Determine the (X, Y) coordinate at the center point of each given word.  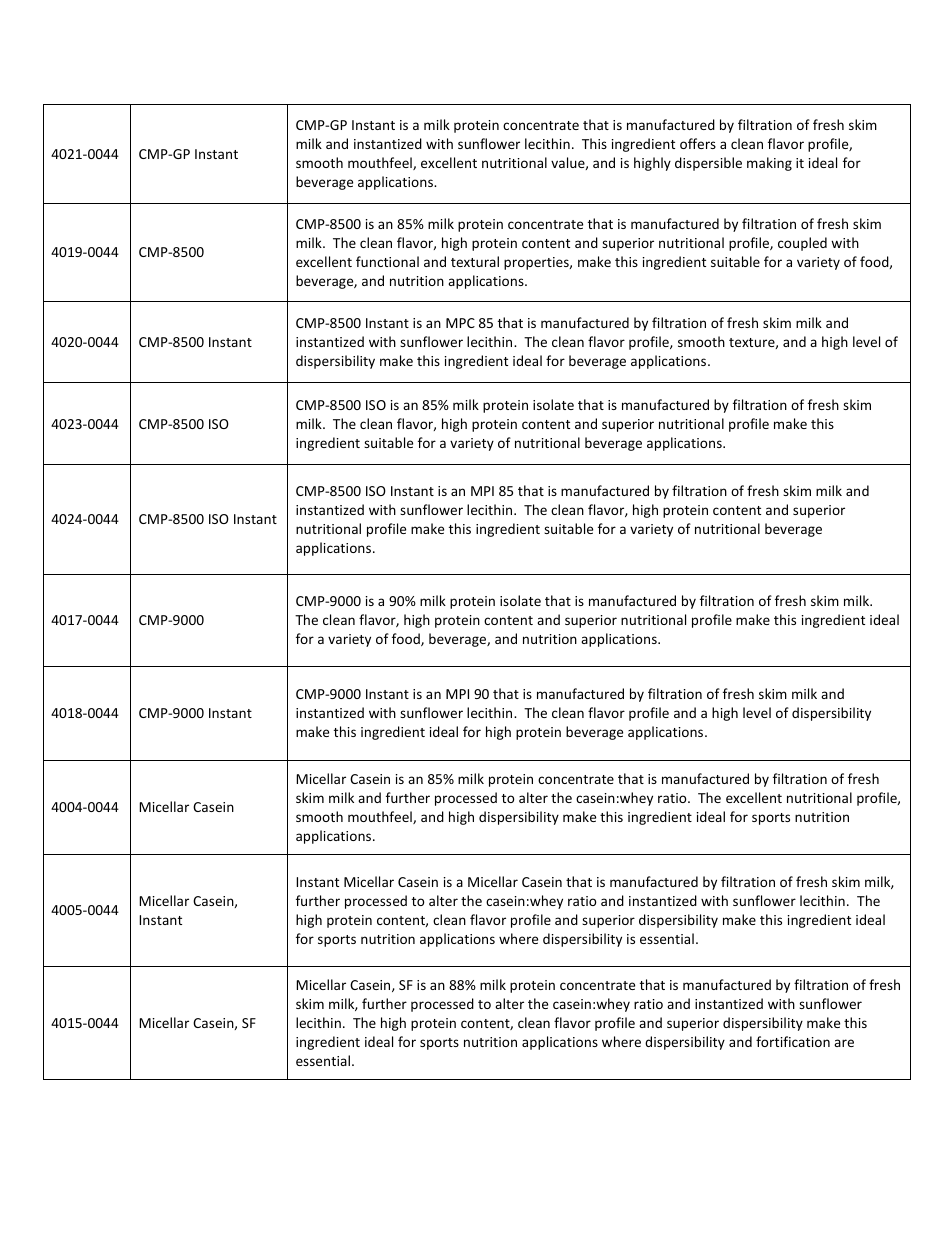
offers (698, 143)
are (844, 1043)
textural (475, 261)
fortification (793, 1041)
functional (387, 261)
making (769, 164)
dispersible (708, 164)
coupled (802, 244)
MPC (460, 323)
